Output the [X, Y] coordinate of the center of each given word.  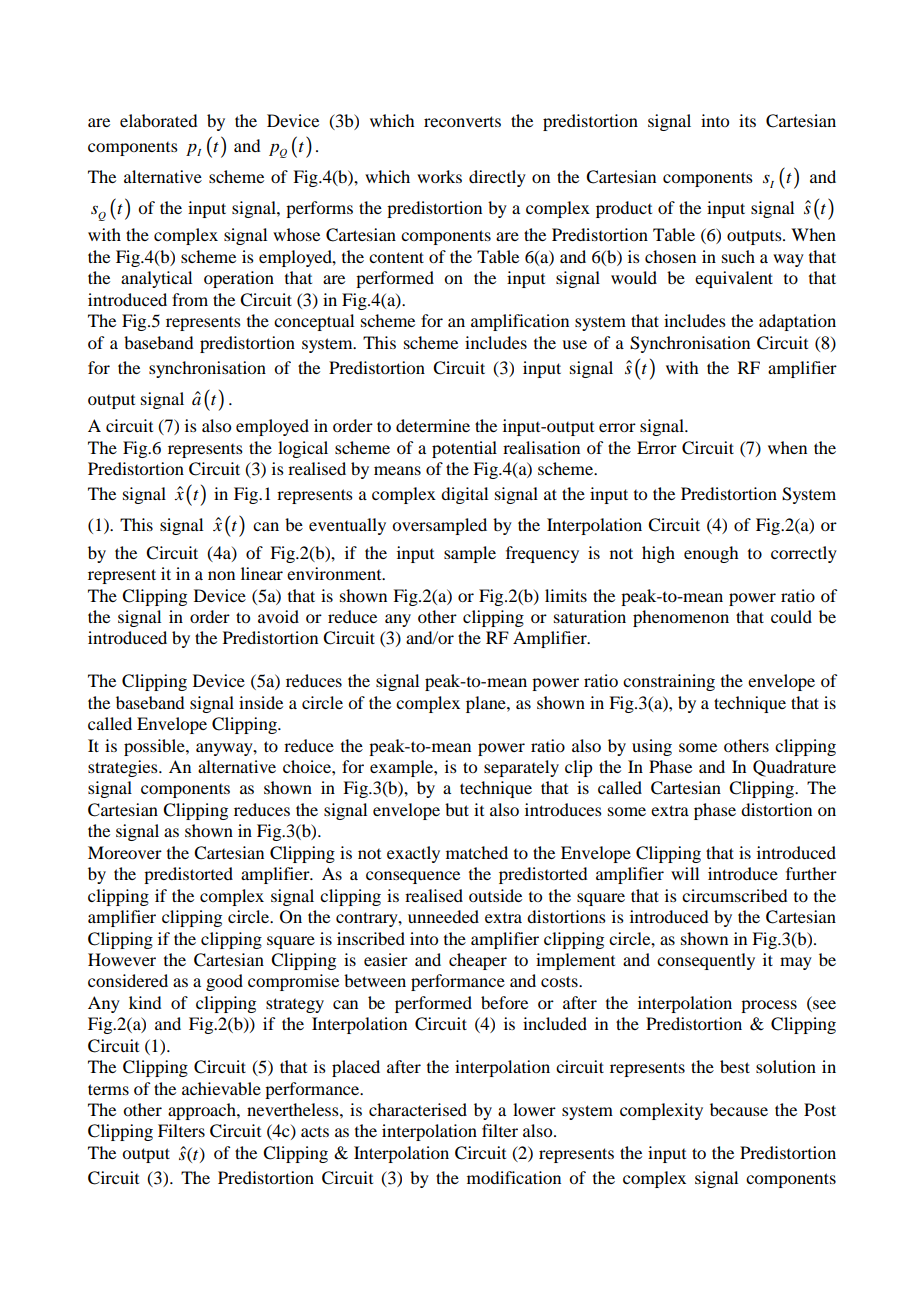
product [624, 209]
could [791, 616]
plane [487, 704]
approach [203, 1111]
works [439, 176]
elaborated [158, 120]
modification [514, 1177]
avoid [278, 616]
